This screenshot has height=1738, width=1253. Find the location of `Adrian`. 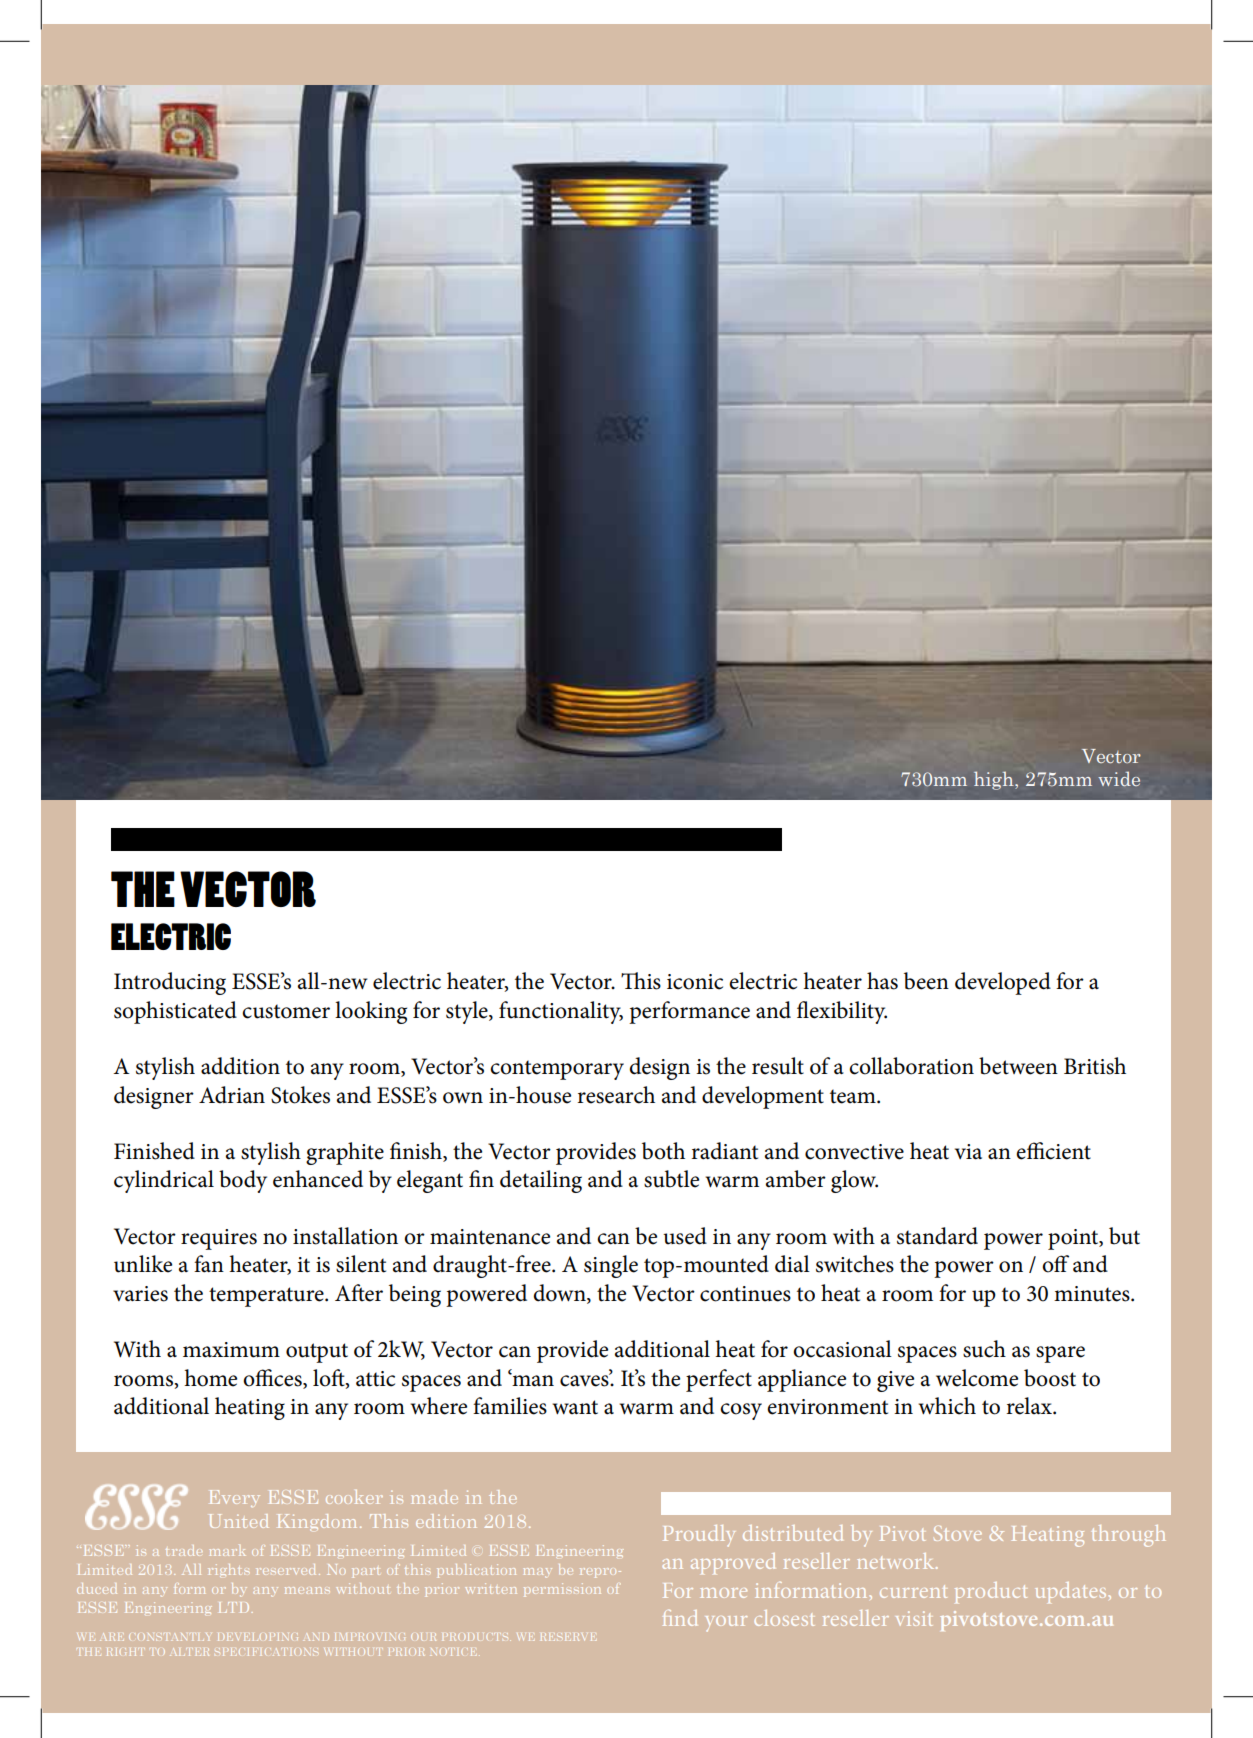

Adrian is located at coordinates (232, 1095).
